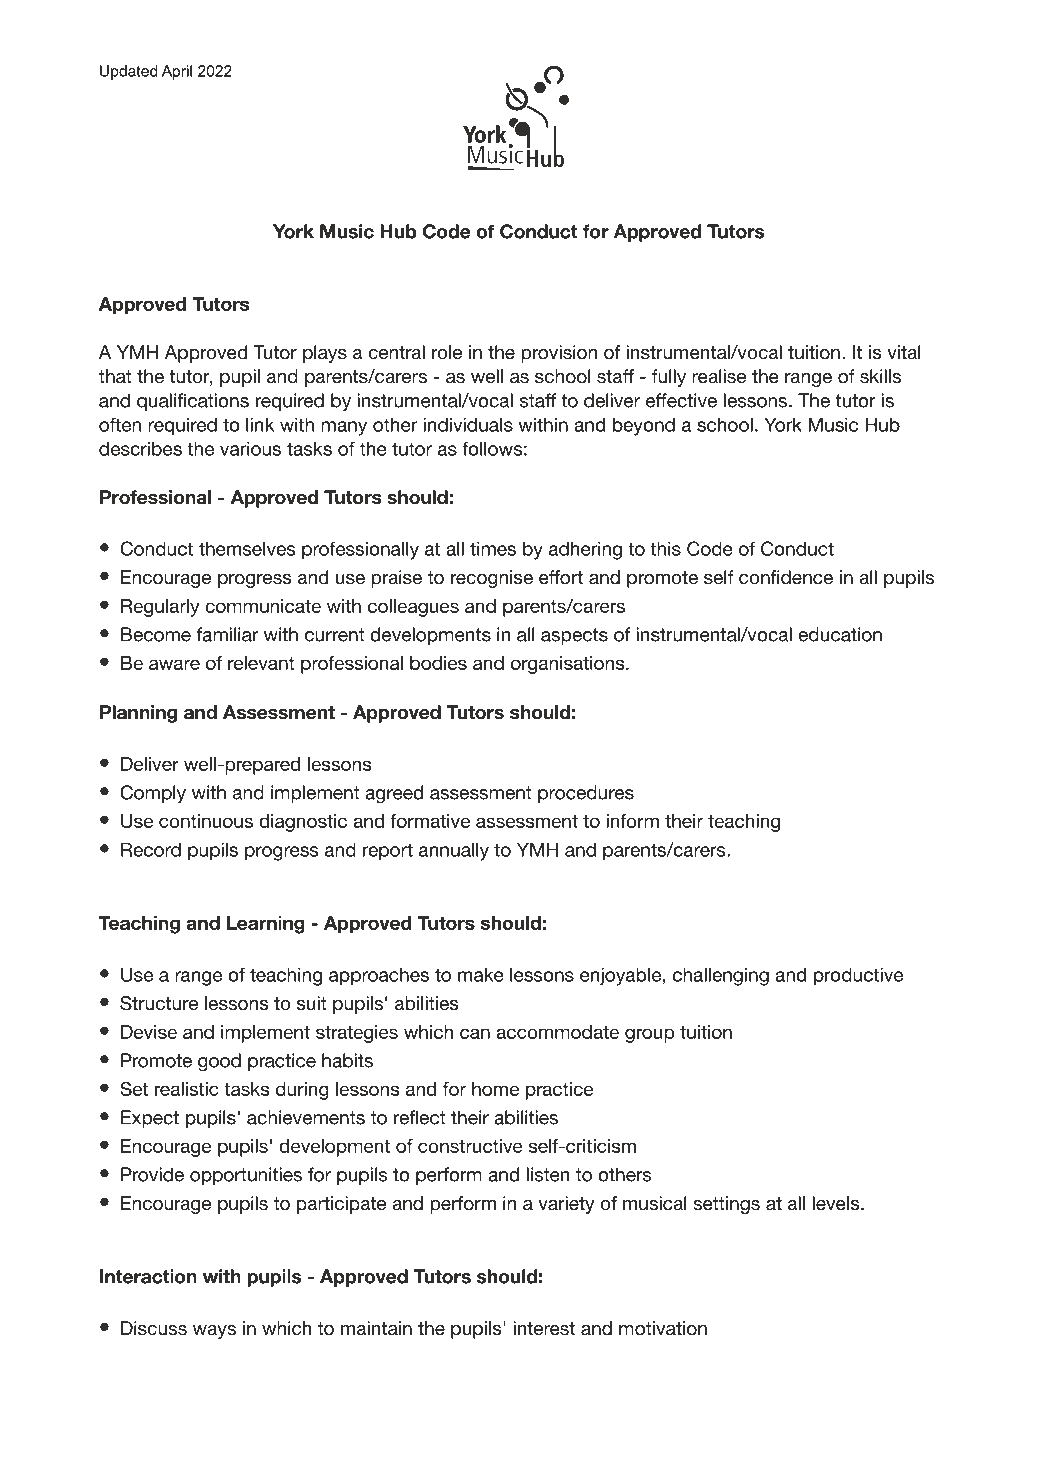 The image size is (1039, 1467). Describe the element at coordinates (544, 1328) in the screenshot. I see `interest` at that location.
